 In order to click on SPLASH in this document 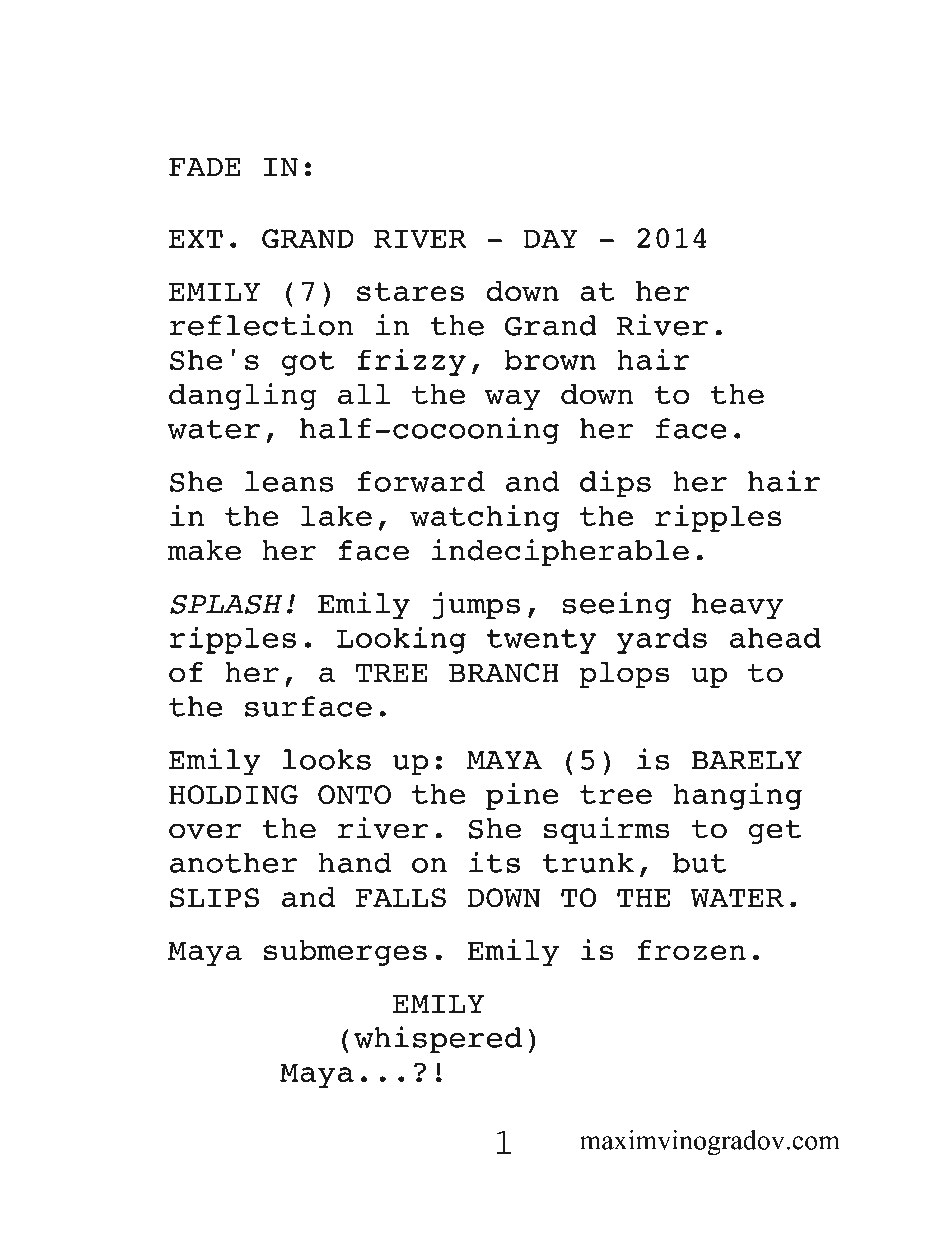, I will do `click(226, 604)`.
